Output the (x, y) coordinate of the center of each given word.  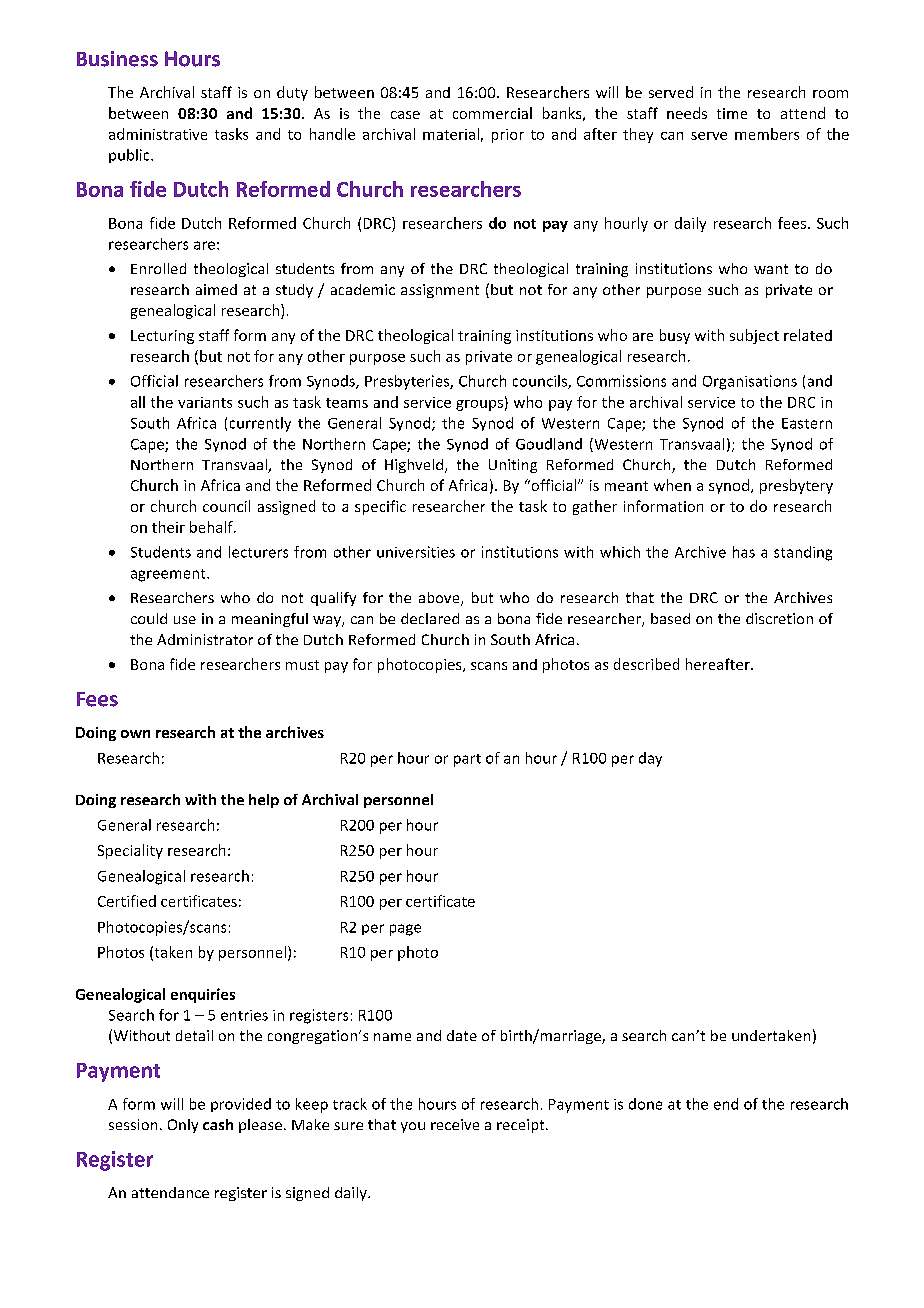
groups (479, 405)
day (650, 759)
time (732, 113)
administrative (158, 134)
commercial (492, 113)
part (467, 760)
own (135, 734)
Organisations (750, 382)
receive (455, 1124)
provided (241, 1105)
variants (205, 402)
